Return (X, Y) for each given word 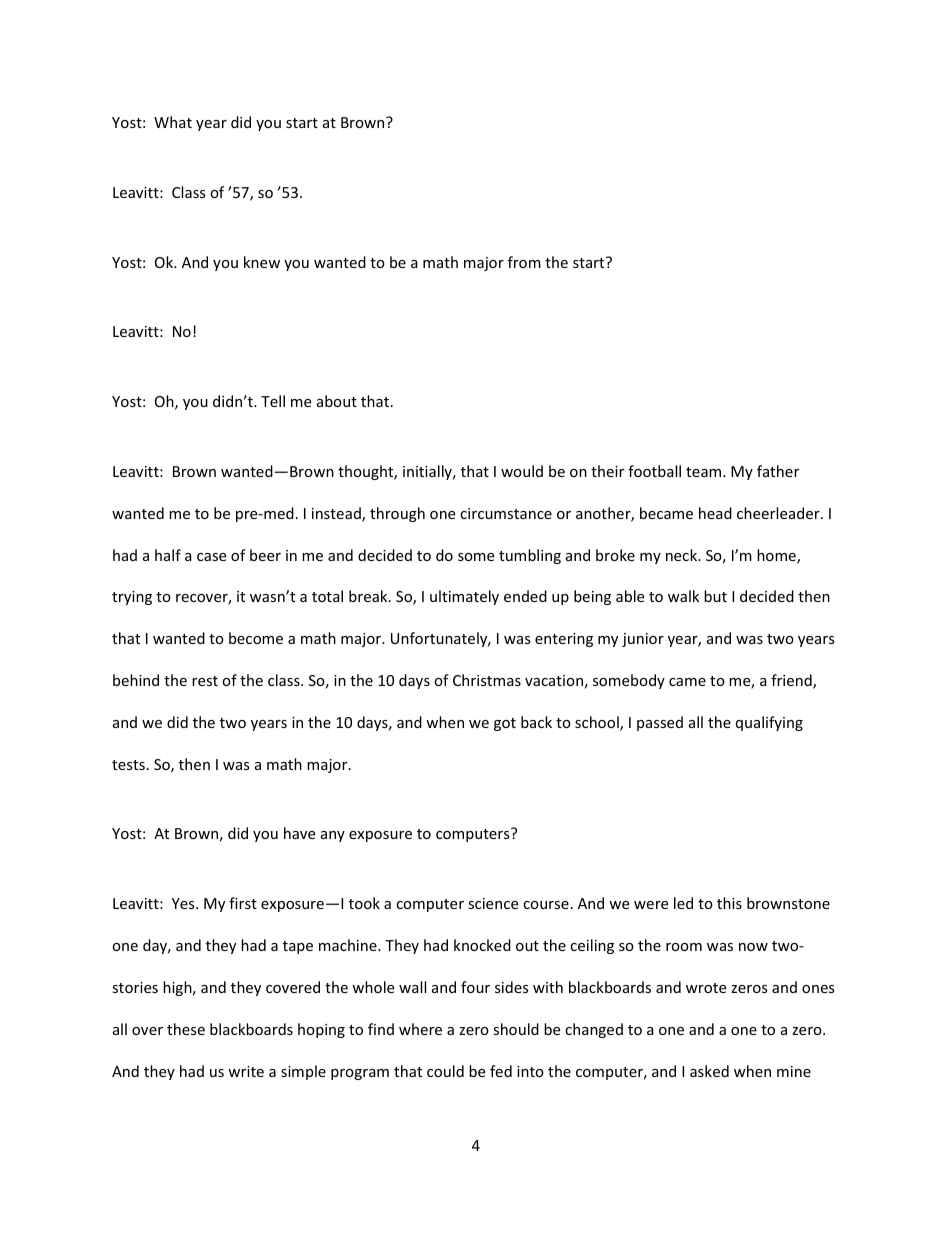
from (524, 262)
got (505, 724)
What (173, 122)
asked (709, 1071)
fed (501, 1071)
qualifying (769, 723)
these (186, 1029)
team (705, 472)
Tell (273, 401)
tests (128, 765)
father (778, 471)
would (522, 471)
